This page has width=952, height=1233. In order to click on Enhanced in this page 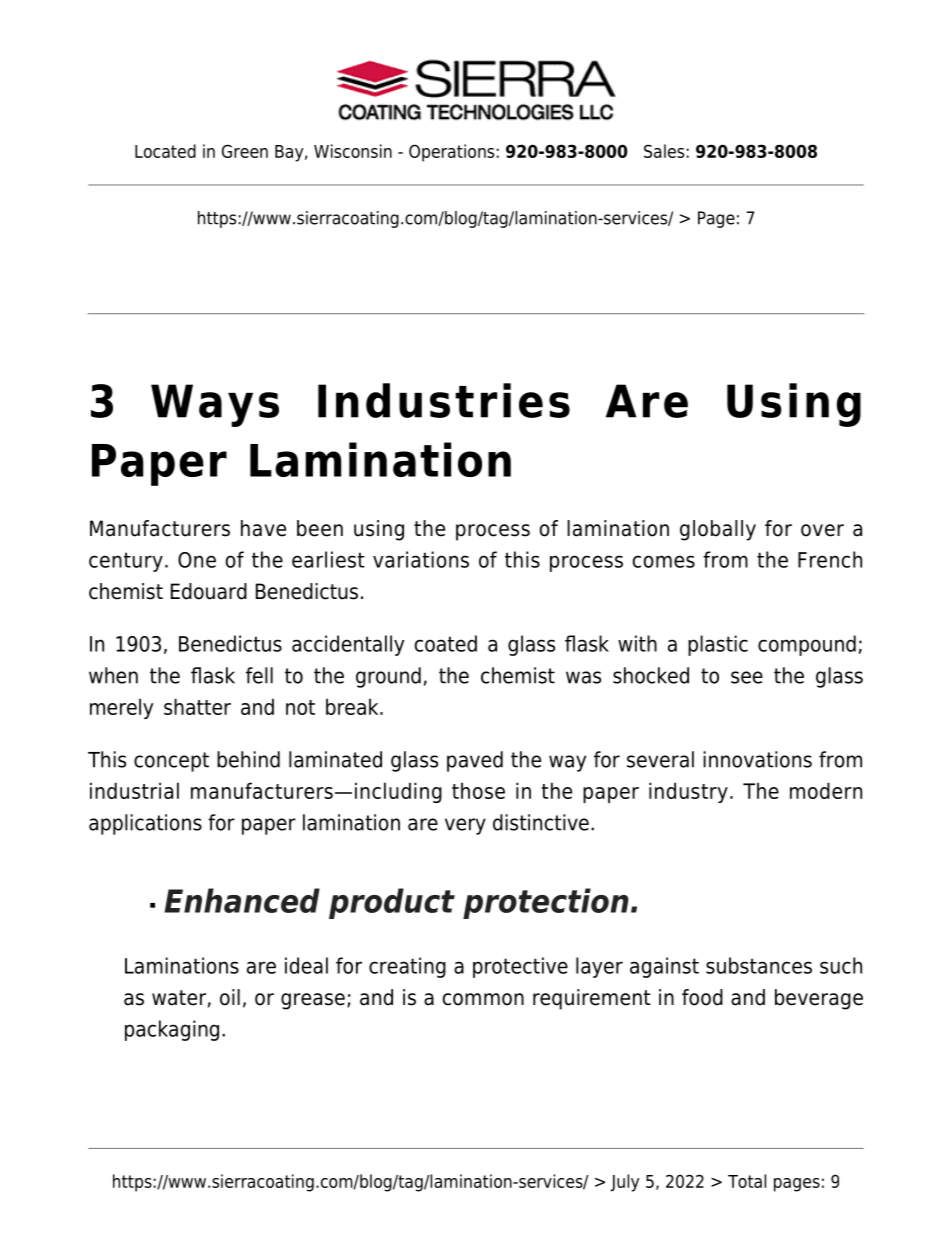, I will do `click(242, 900)`.
